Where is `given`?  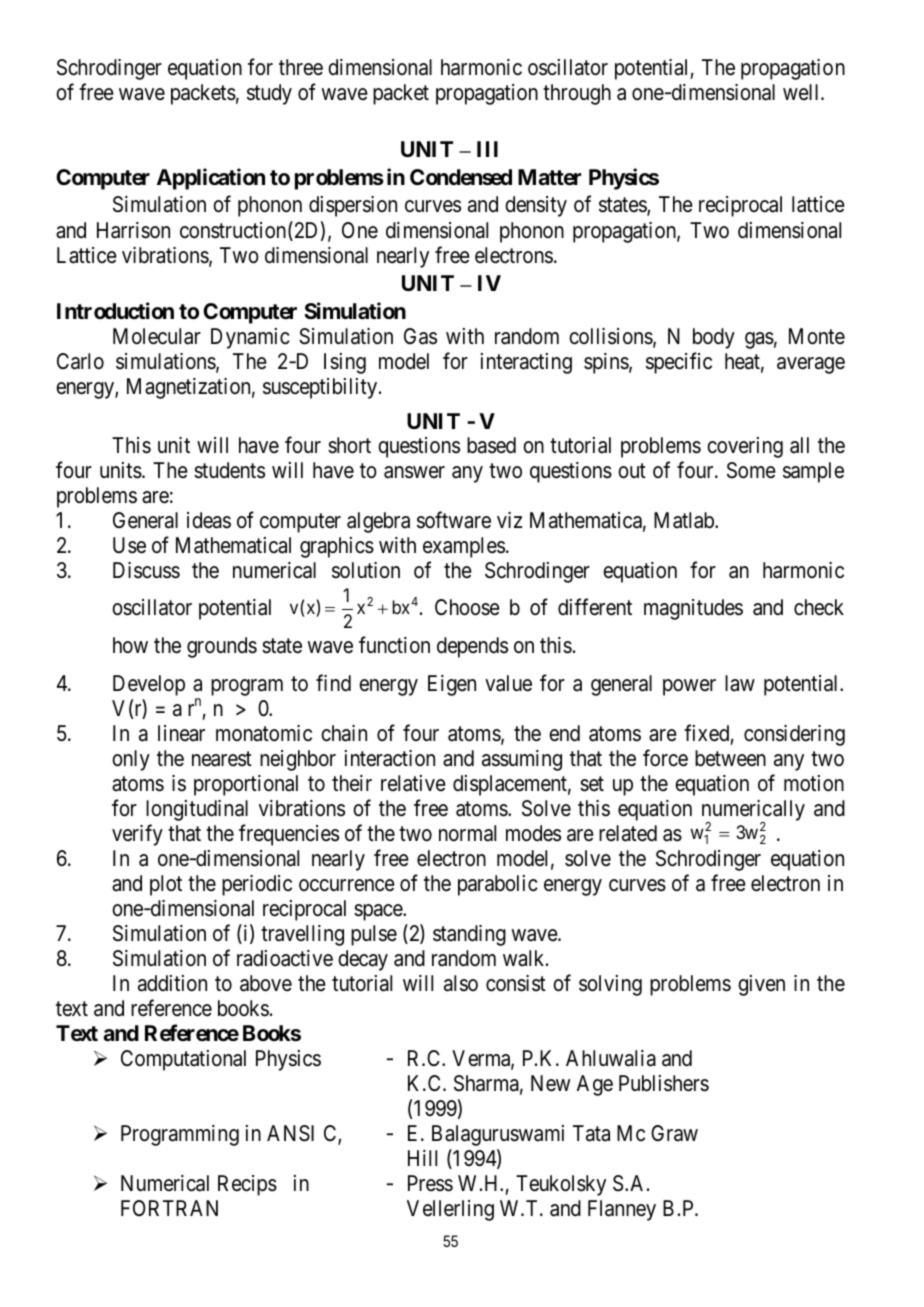
given is located at coordinates (761, 985).
